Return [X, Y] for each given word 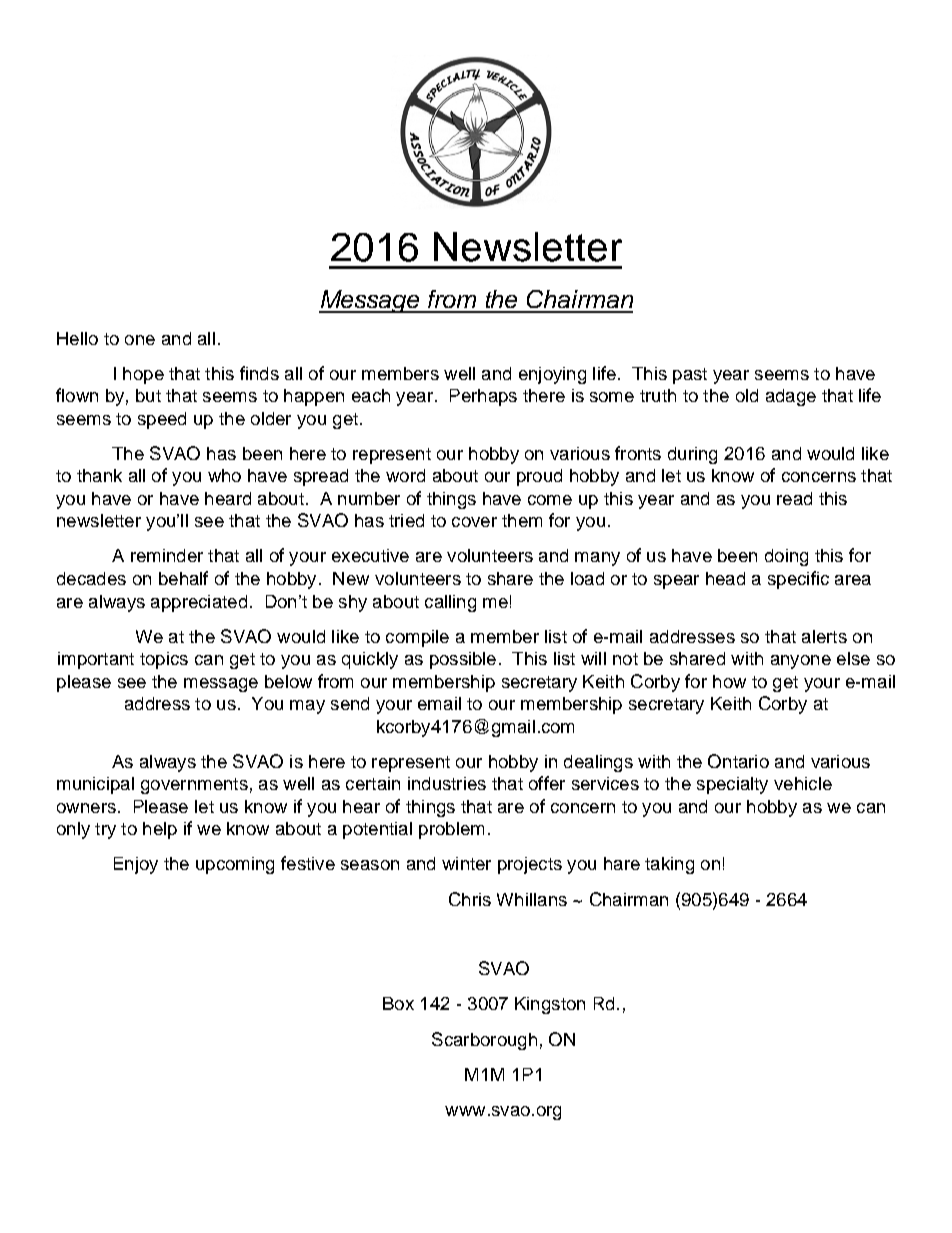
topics [164, 660]
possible [463, 660]
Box [398, 1003]
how [729, 681]
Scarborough [484, 1041]
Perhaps [483, 397]
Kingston [550, 1005]
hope [143, 375]
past [690, 376]
